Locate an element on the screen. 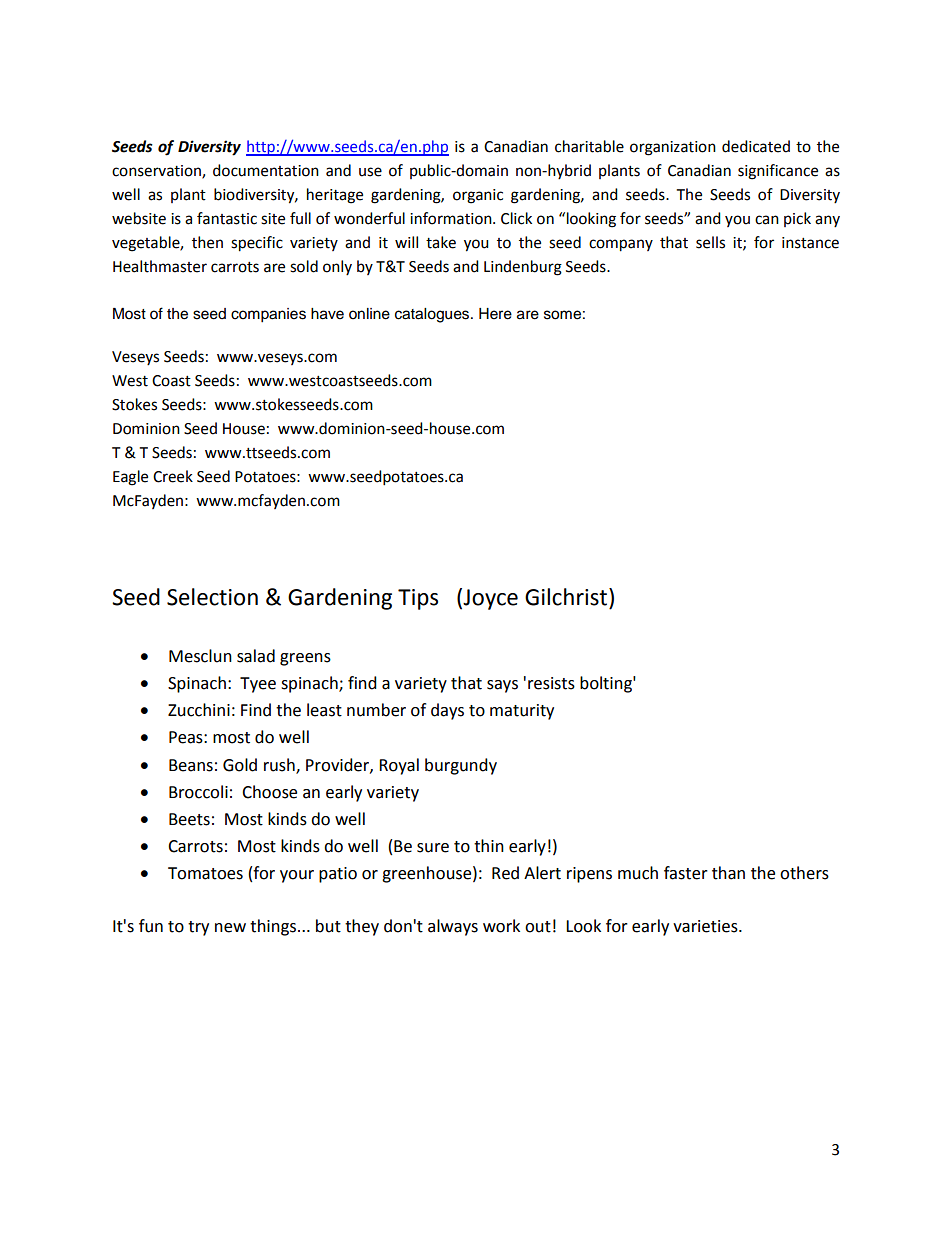 This screenshot has width=952, height=1233. documentation is located at coordinates (266, 170).
